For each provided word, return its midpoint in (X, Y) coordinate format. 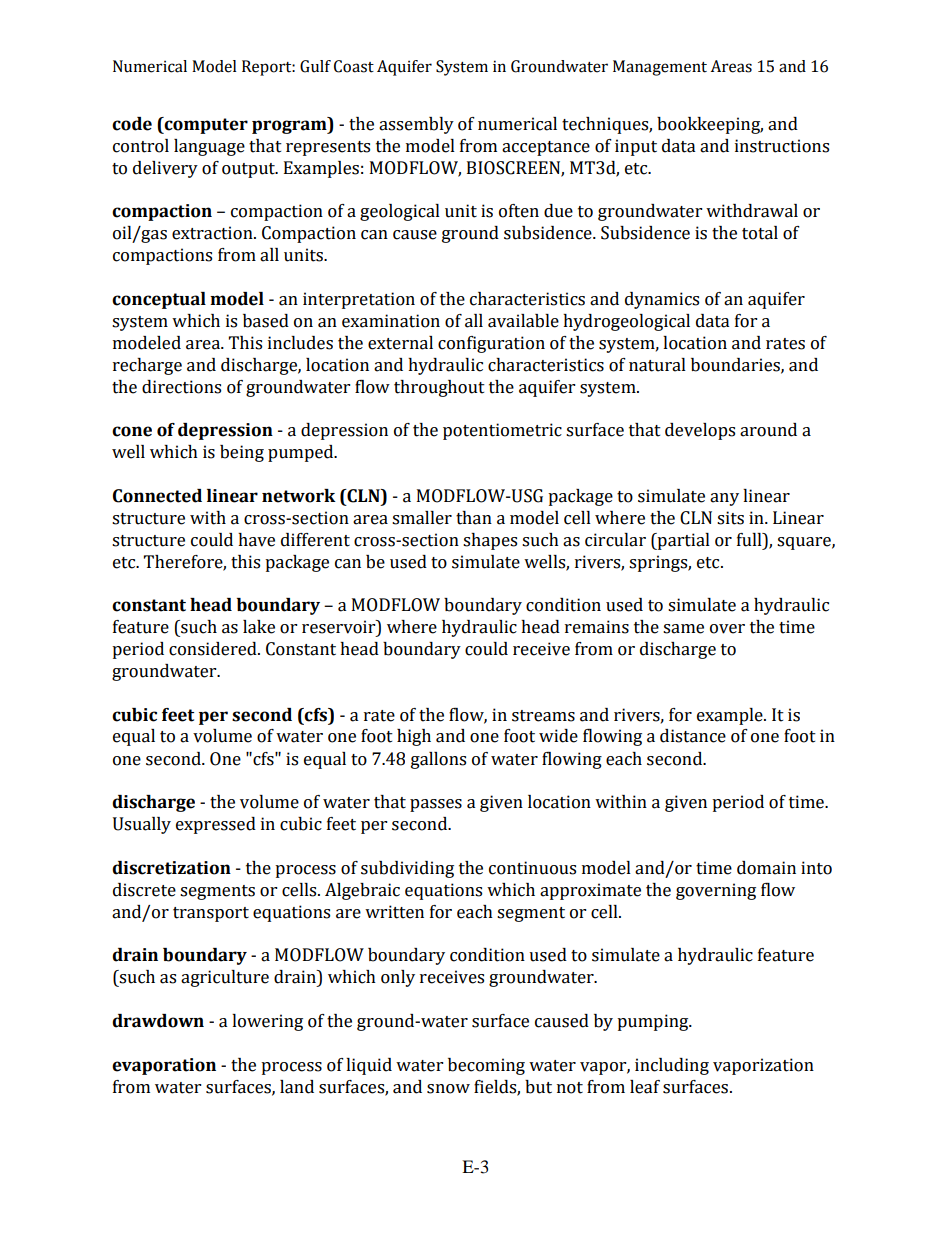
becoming (486, 1066)
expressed (216, 825)
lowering (267, 1022)
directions (181, 387)
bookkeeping (710, 125)
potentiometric (502, 431)
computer (205, 125)
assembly (416, 125)
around (768, 430)
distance (693, 736)
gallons (438, 760)
